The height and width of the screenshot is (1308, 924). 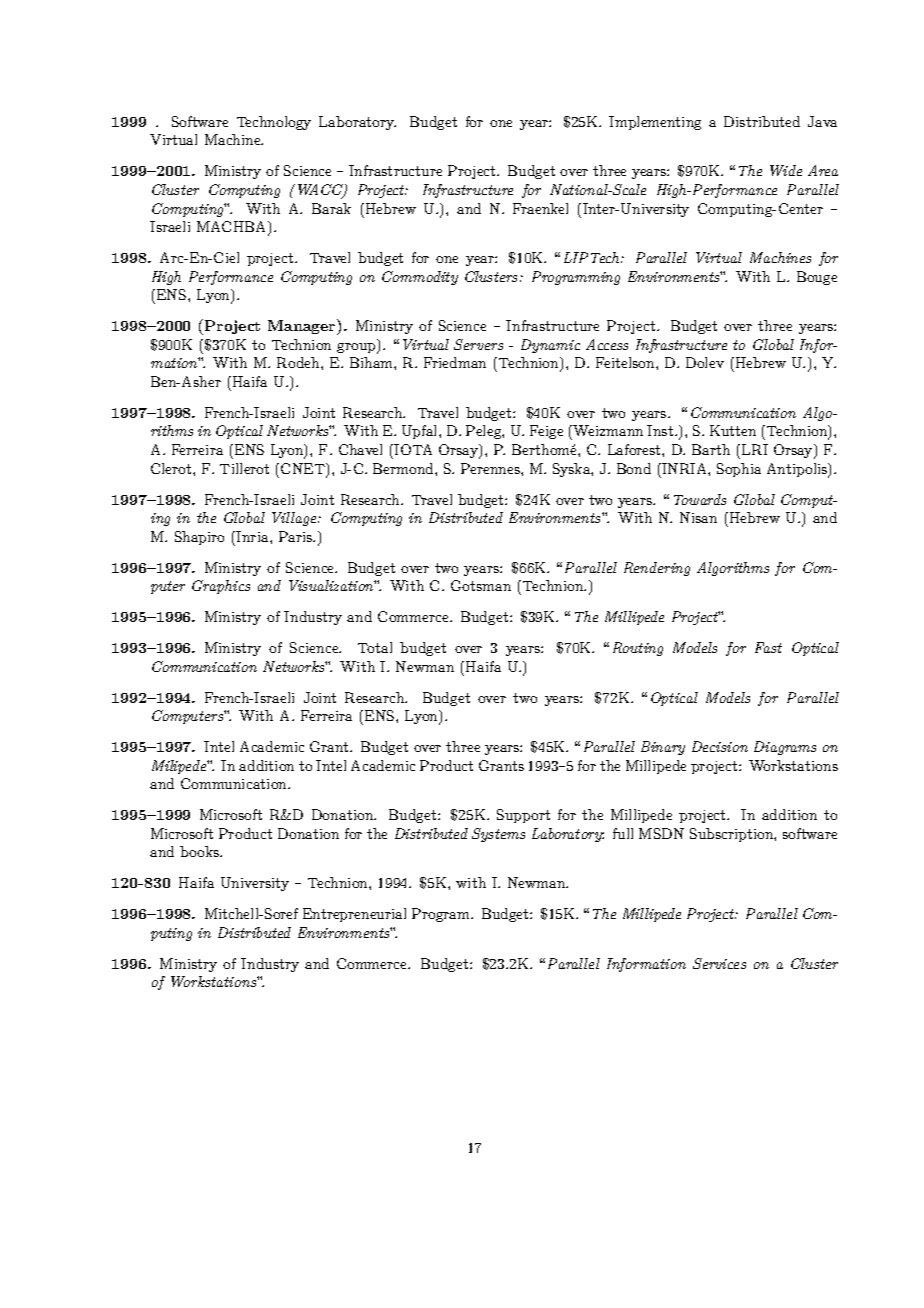 I want to click on Implementing, so click(x=655, y=123).
